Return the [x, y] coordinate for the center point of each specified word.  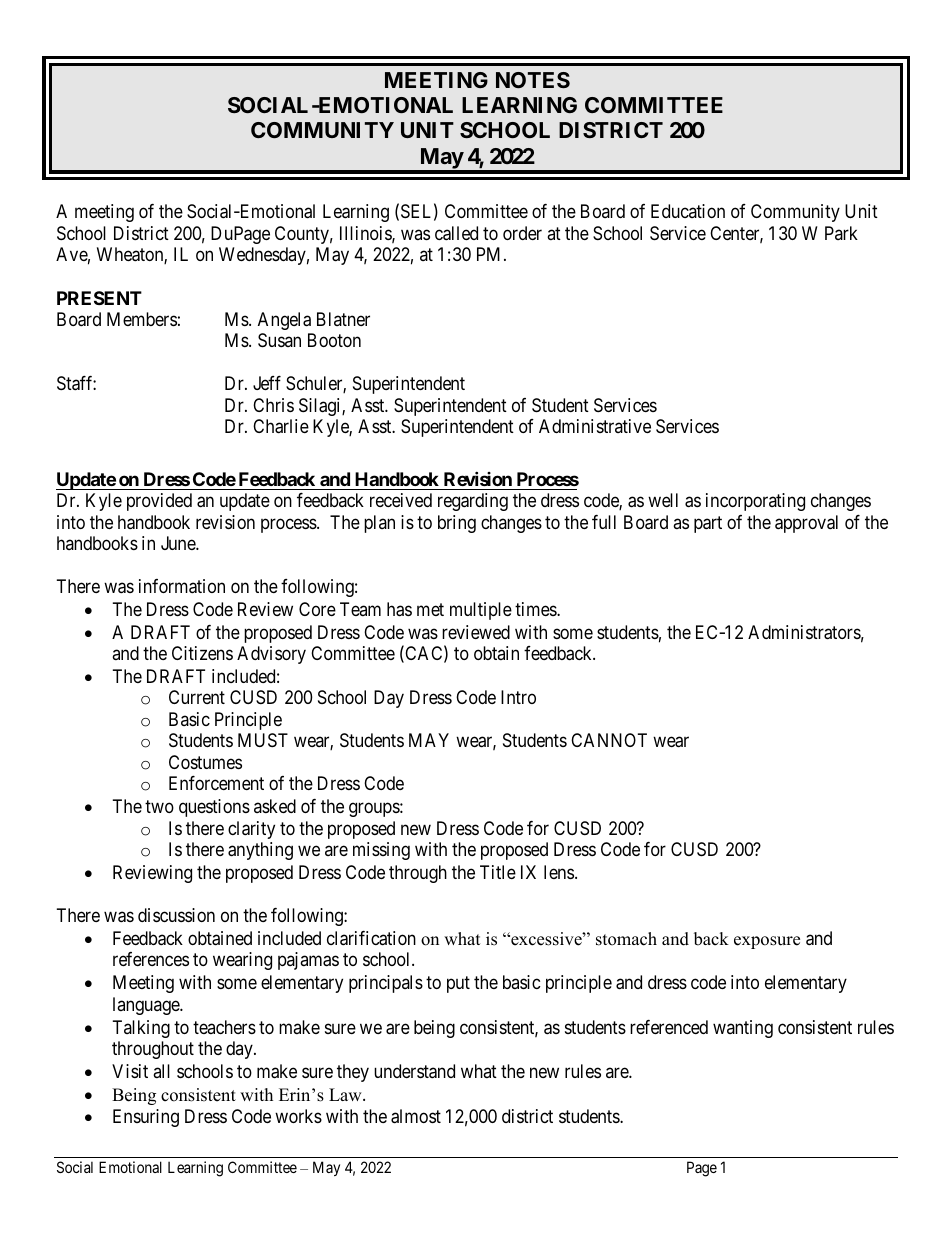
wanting [743, 1029]
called [456, 233]
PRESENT [99, 298]
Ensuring [146, 1118]
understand [414, 1071]
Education [688, 211]
